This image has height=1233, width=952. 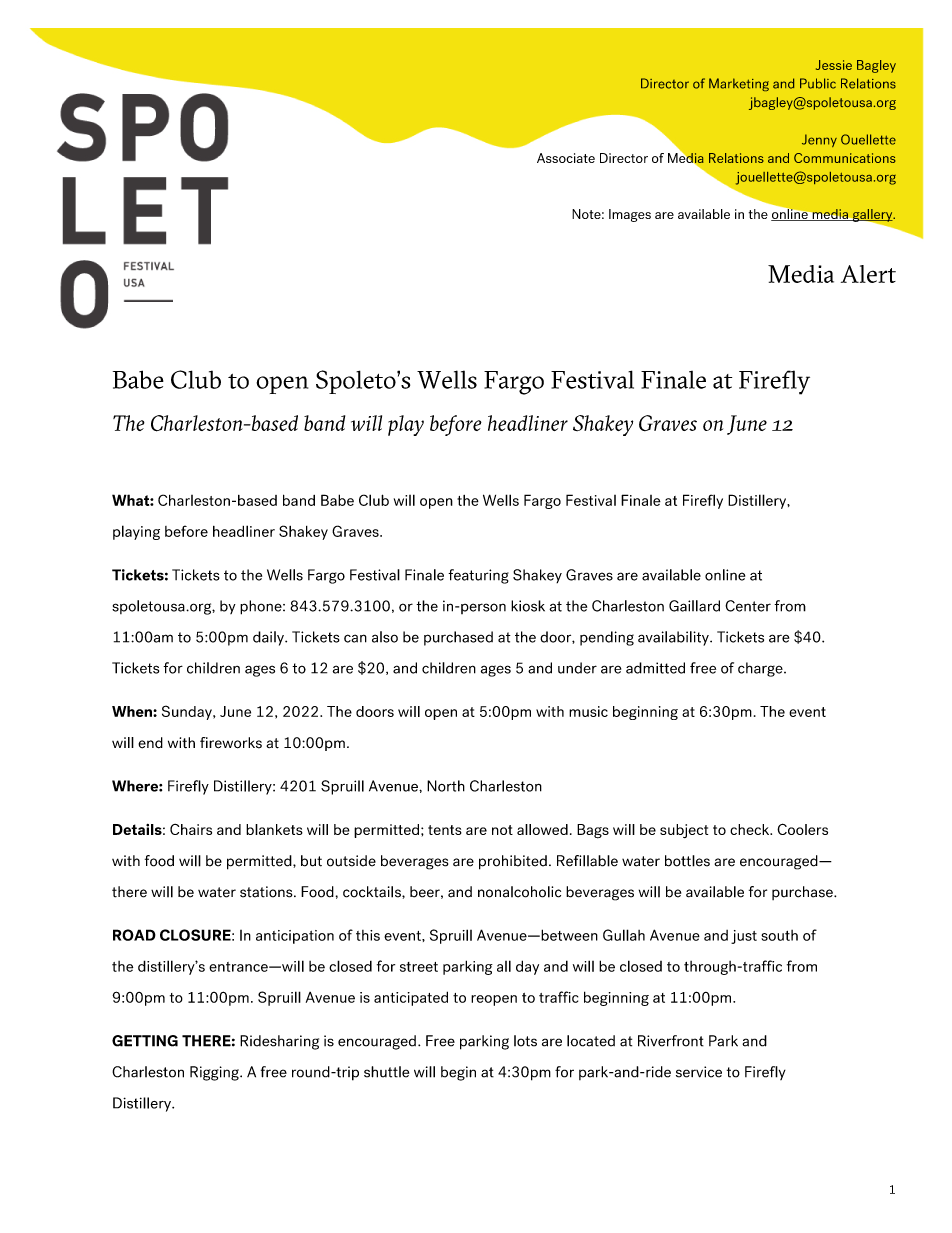 I want to click on Marketing, so click(x=739, y=84).
